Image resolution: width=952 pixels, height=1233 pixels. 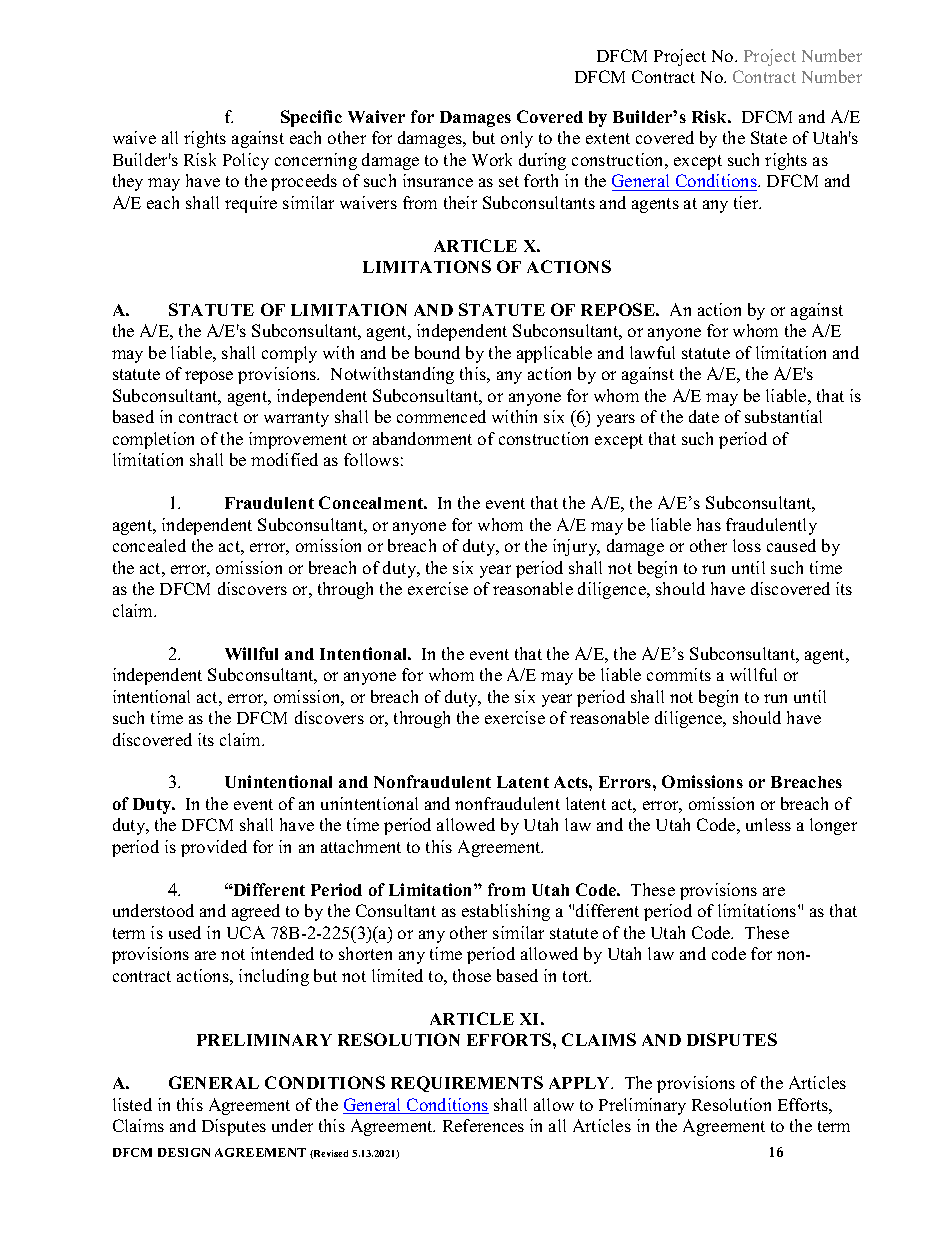 What do you see at coordinates (214, 848) in the screenshot?
I see `provided` at bounding box center [214, 848].
